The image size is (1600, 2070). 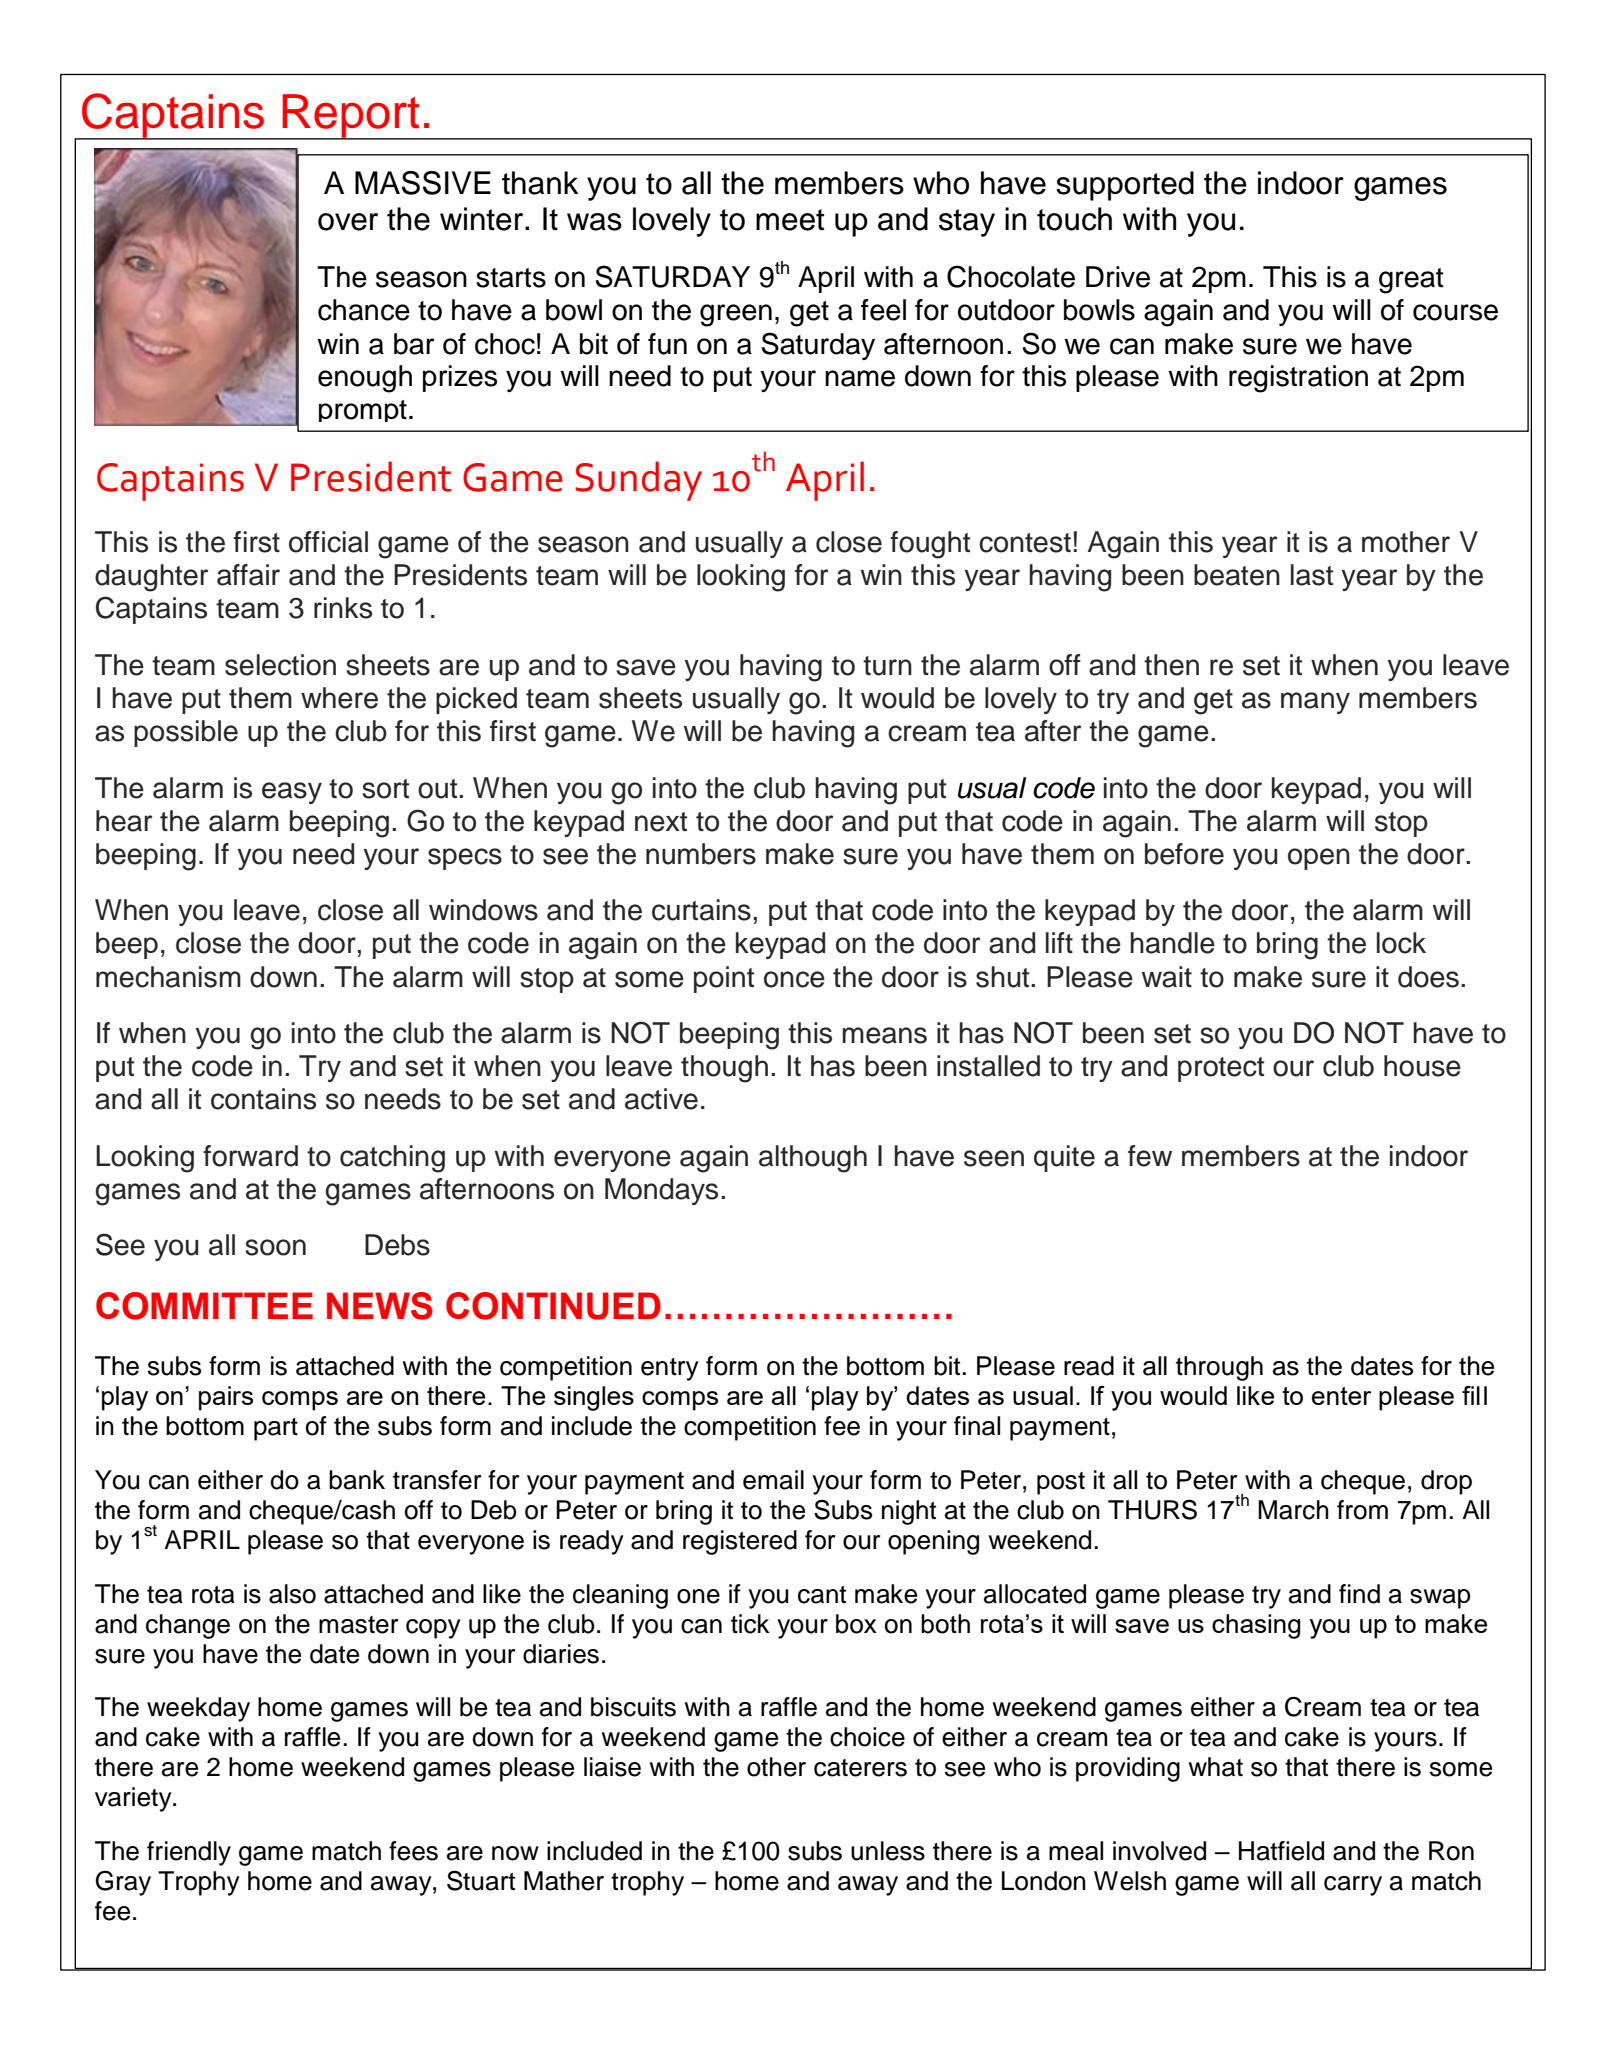 What do you see at coordinates (189, 1853) in the screenshot?
I see `friendly` at bounding box center [189, 1853].
